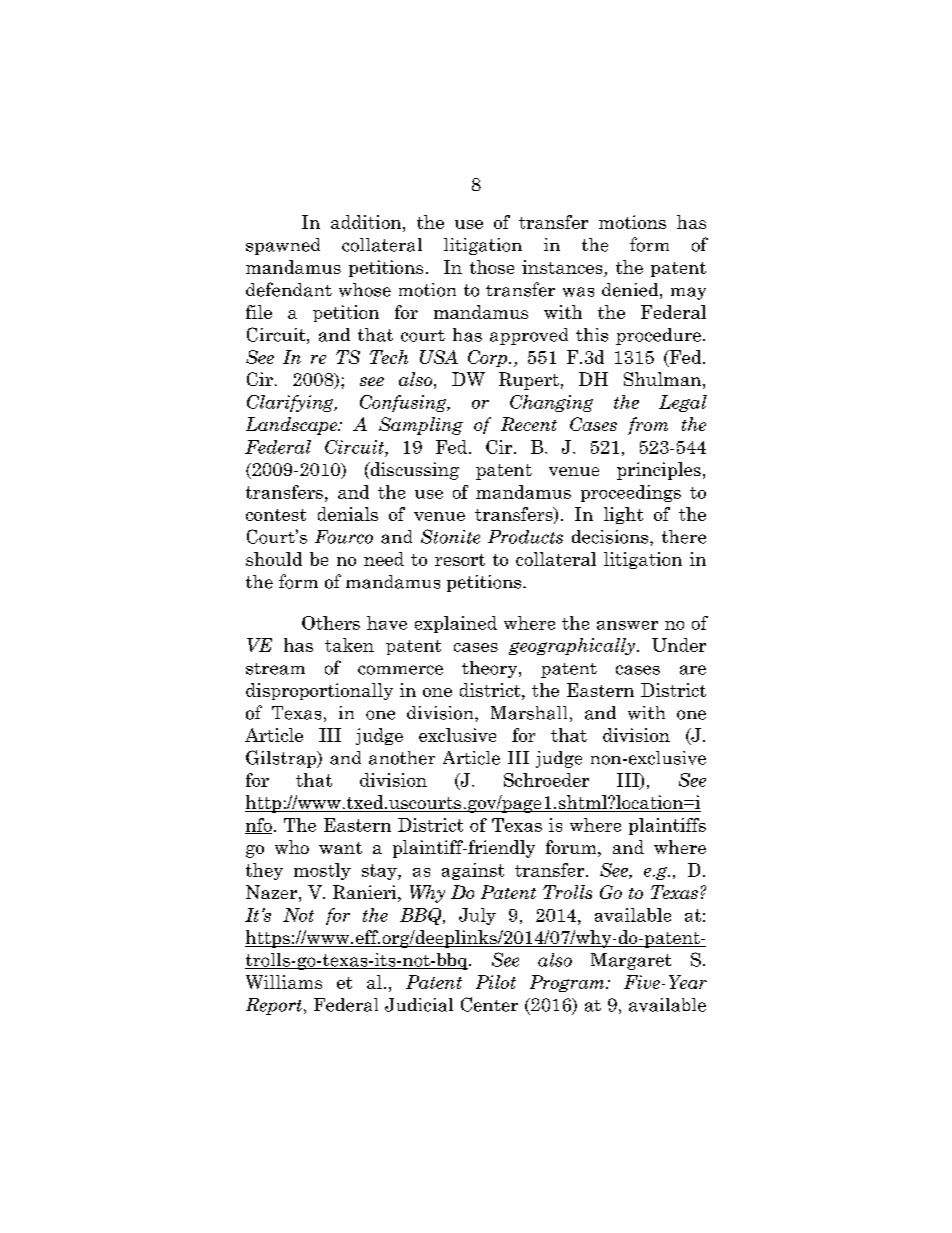  I want to click on defendant, so click(289, 289).
